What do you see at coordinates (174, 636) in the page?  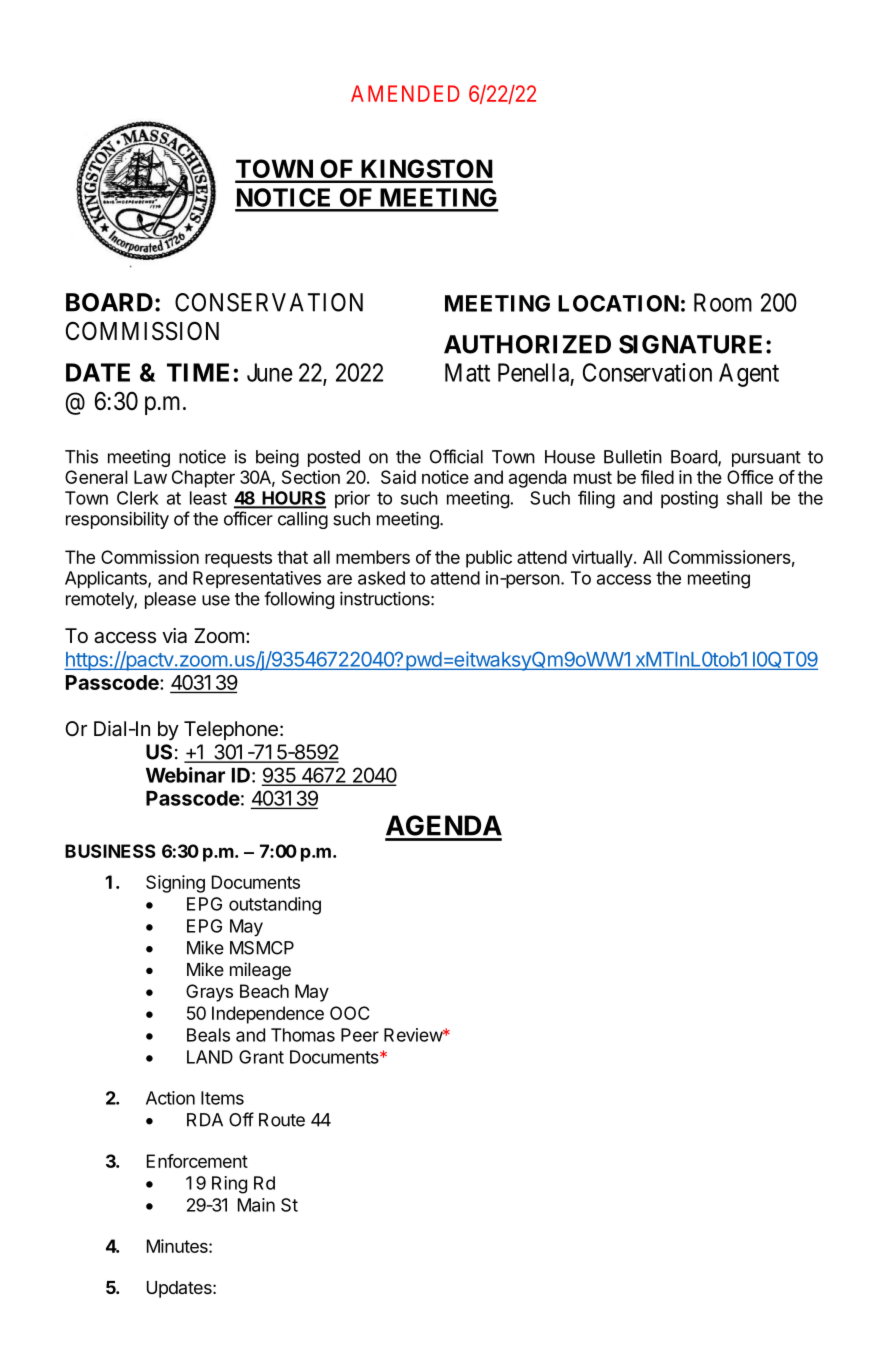 I see `via` at bounding box center [174, 636].
